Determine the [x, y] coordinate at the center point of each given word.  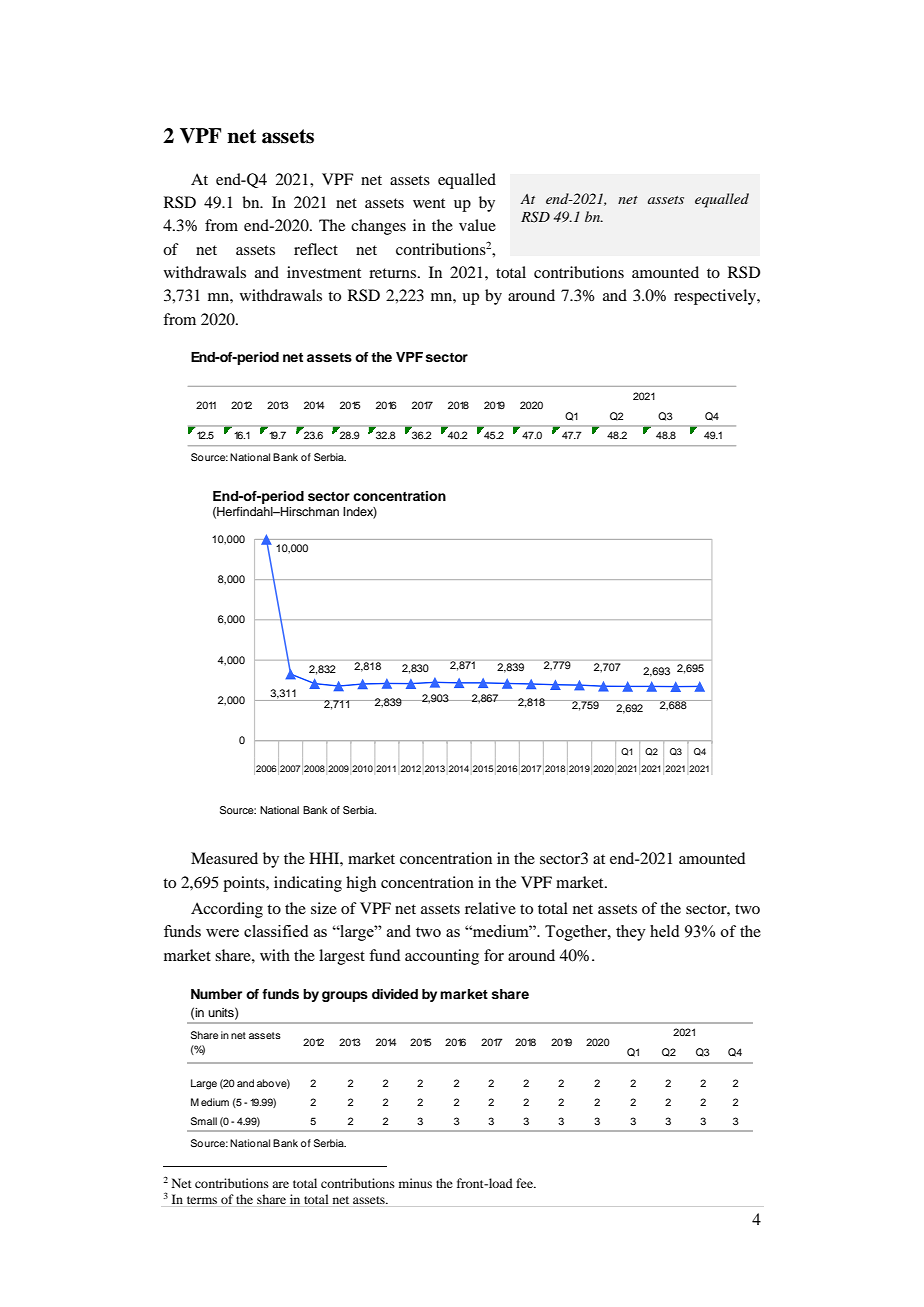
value [477, 225]
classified [276, 931]
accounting [442, 957]
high [361, 884]
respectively [716, 297]
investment [324, 272]
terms [202, 1200]
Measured [224, 858]
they [631, 933]
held [664, 931]
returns [394, 273]
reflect [316, 249]
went [429, 203]
